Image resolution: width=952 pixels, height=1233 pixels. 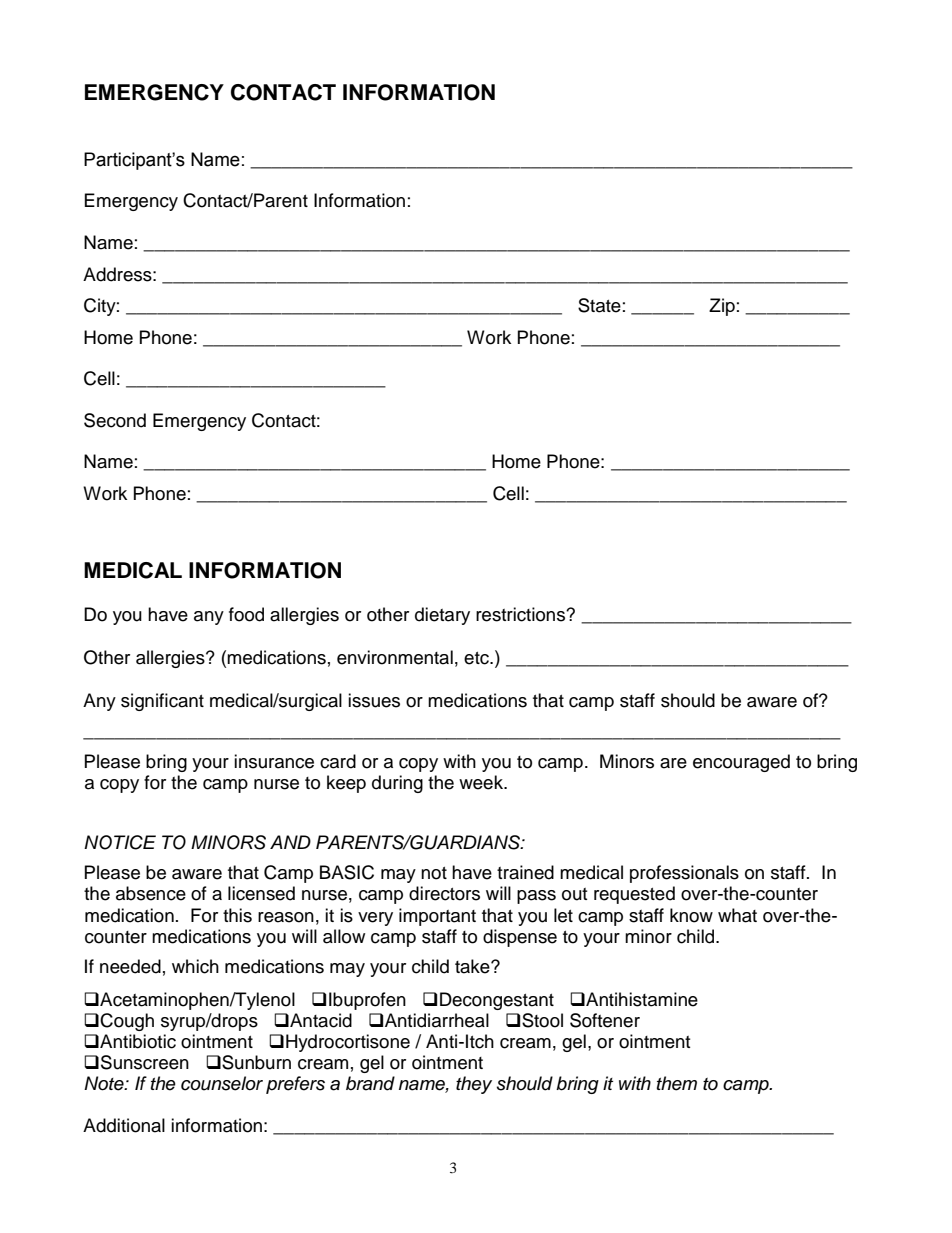 What do you see at coordinates (162, 702) in the page?
I see `significant` at bounding box center [162, 702].
